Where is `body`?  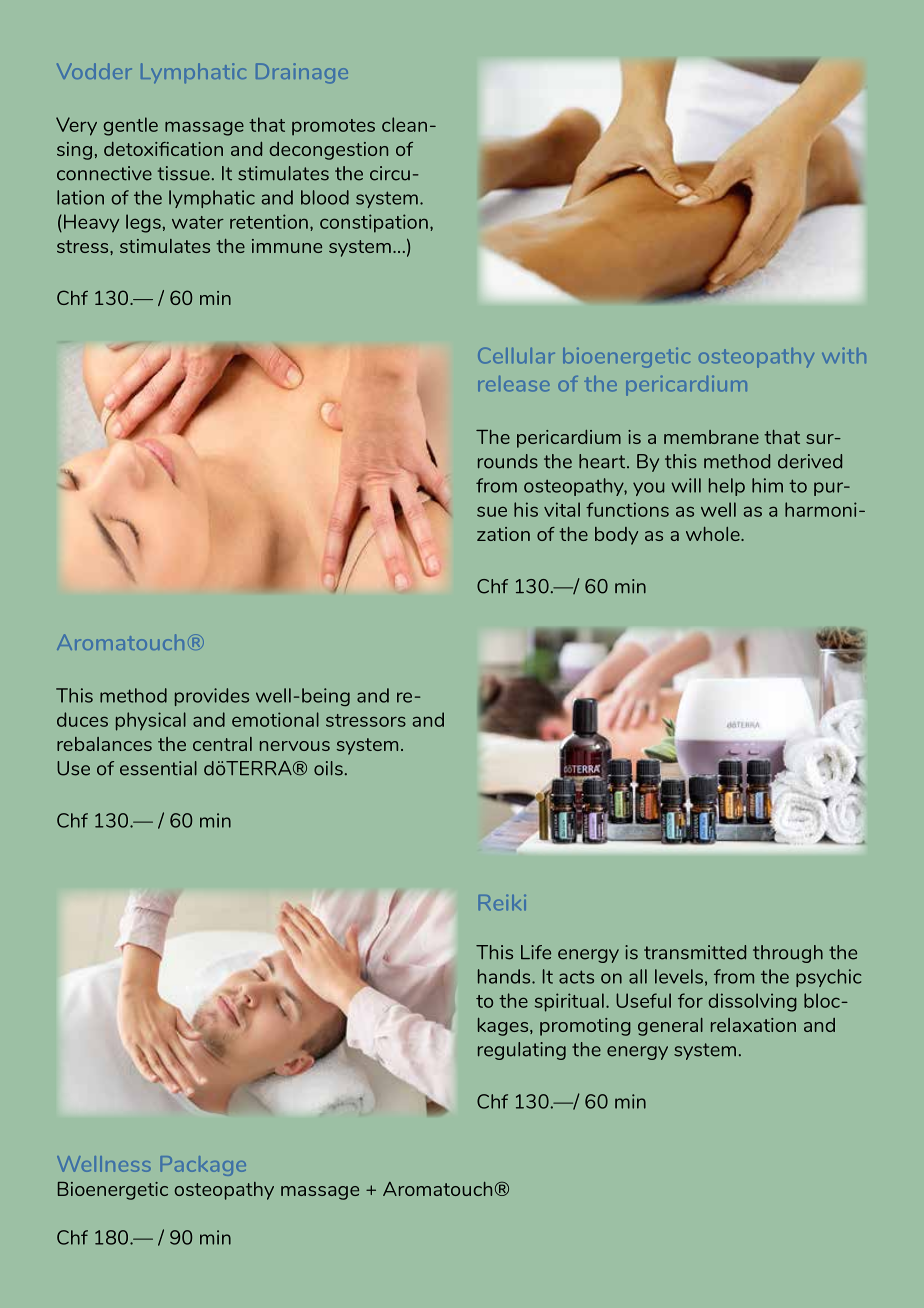 body is located at coordinates (616, 536).
